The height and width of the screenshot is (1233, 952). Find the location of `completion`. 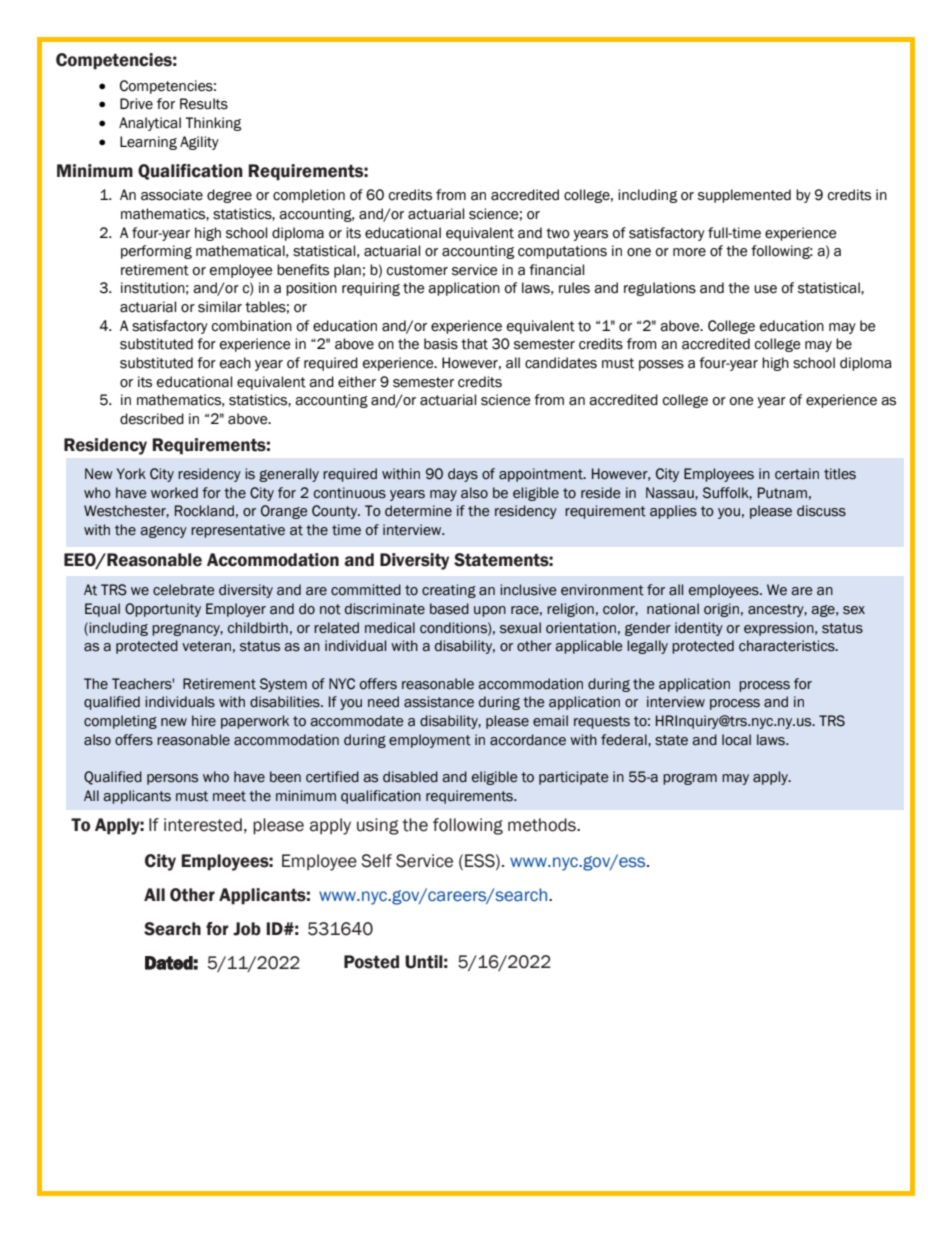

completion is located at coordinates (309, 196).
